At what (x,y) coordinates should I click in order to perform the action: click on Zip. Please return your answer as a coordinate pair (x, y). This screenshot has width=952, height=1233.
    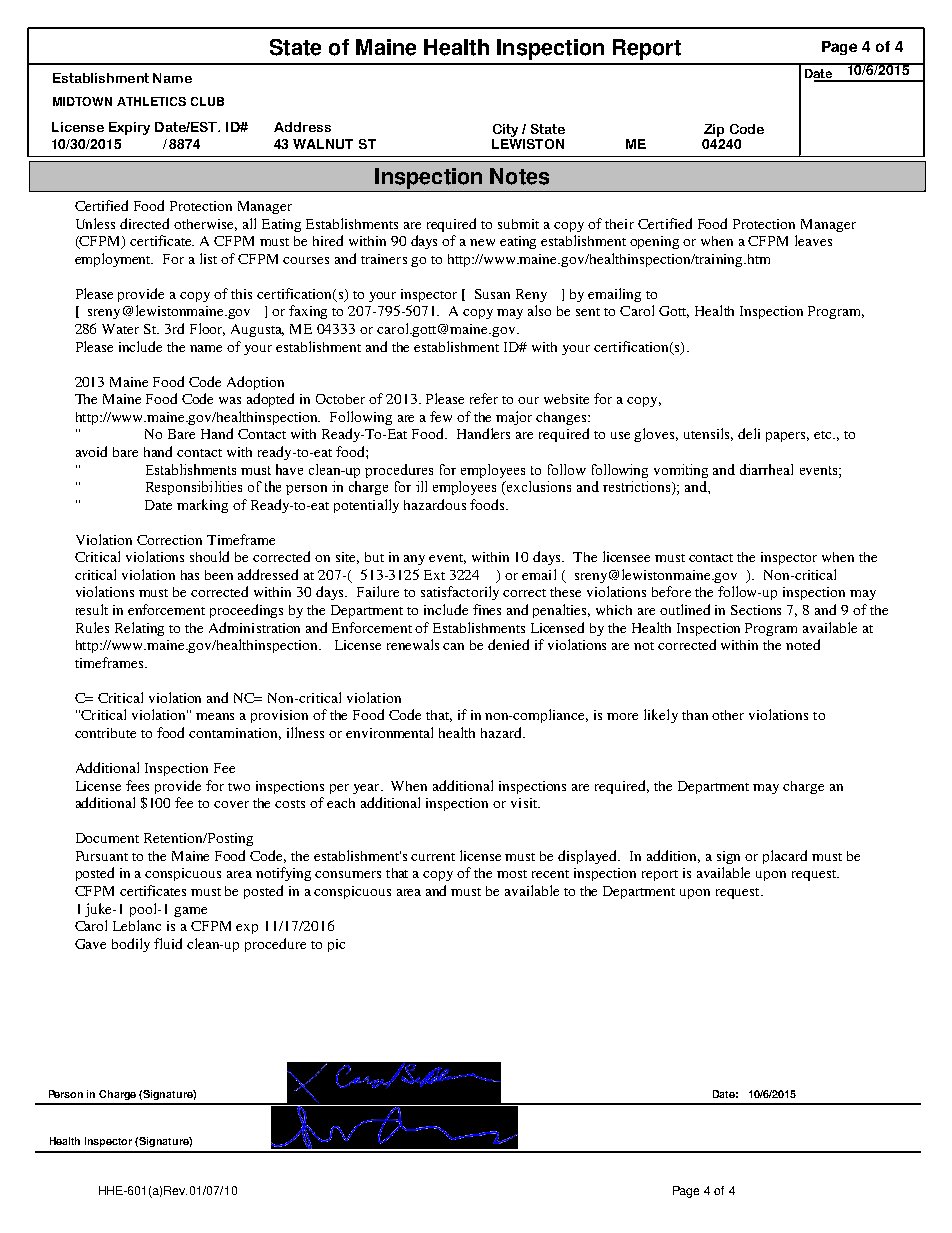
    Looking at the image, I should click on (714, 130).
